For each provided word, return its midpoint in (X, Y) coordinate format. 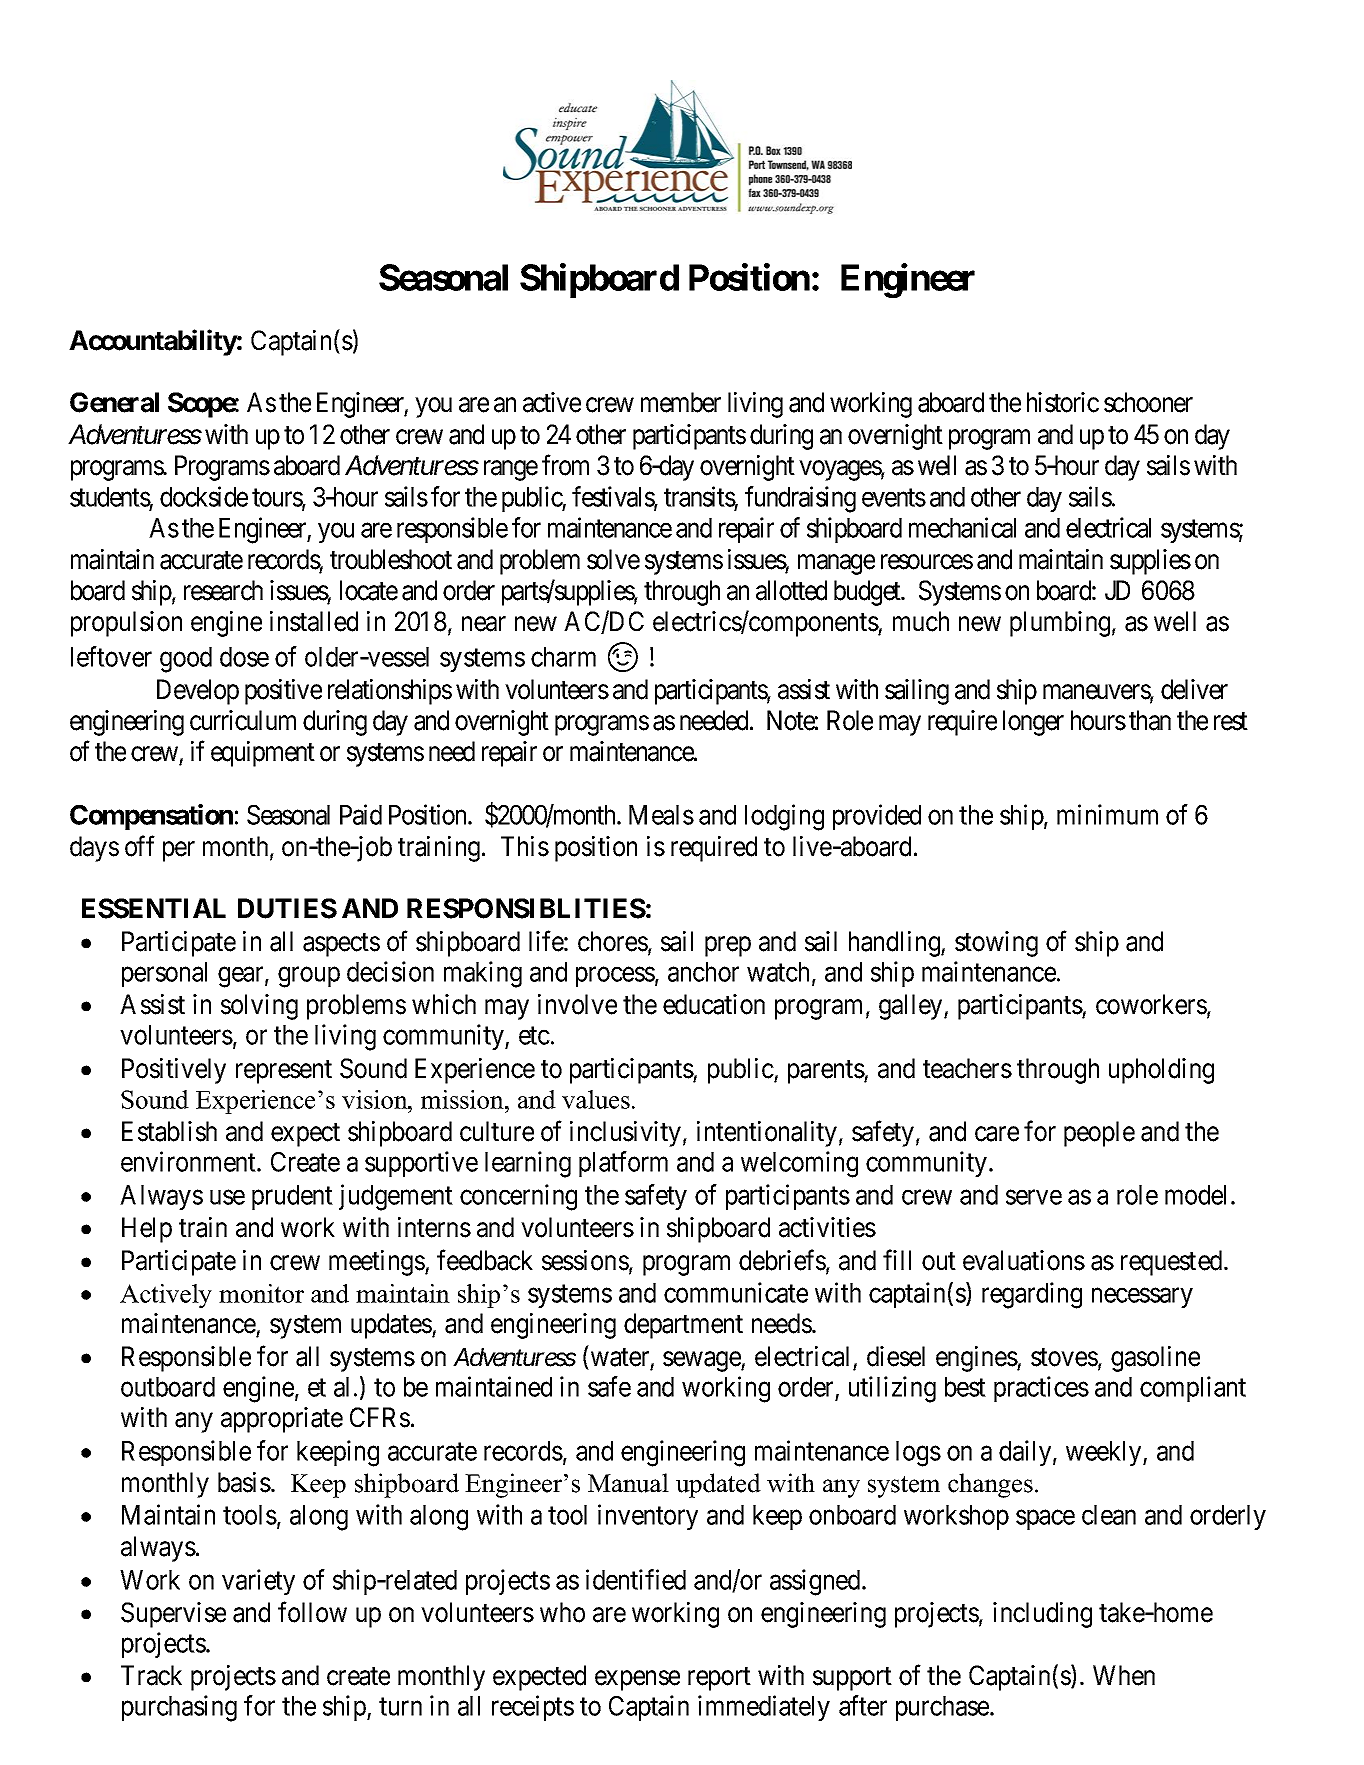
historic (1063, 402)
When (1124, 1675)
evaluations (1024, 1260)
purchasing (179, 1708)
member (681, 402)
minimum (1107, 814)
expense (637, 1680)
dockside (204, 496)
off (140, 846)
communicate (736, 1292)
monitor (261, 1293)
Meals (661, 815)
